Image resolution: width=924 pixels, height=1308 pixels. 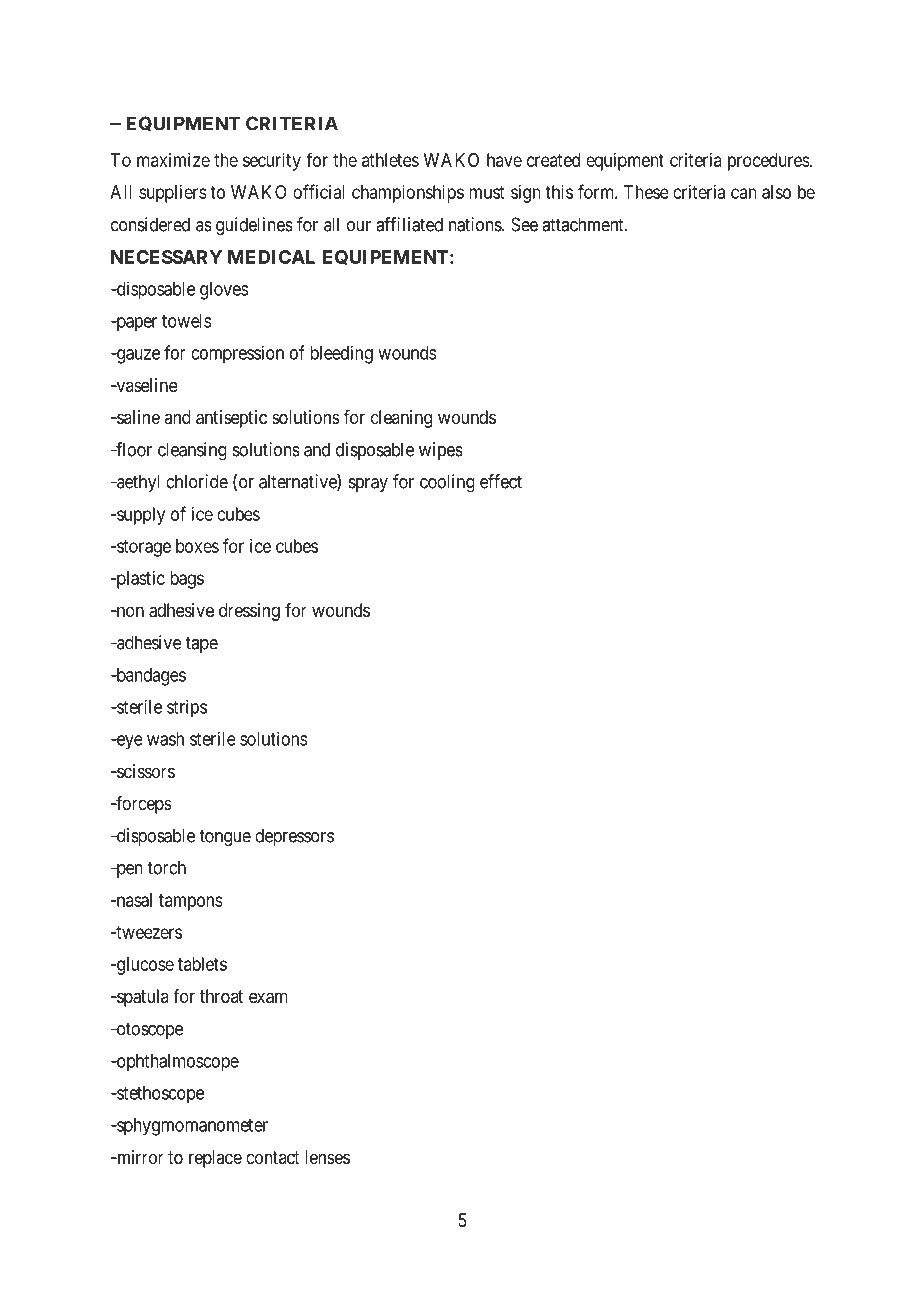 What do you see at coordinates (231, 419) in the image?
I see `antiseptic` at bounding box center [231, 419].
